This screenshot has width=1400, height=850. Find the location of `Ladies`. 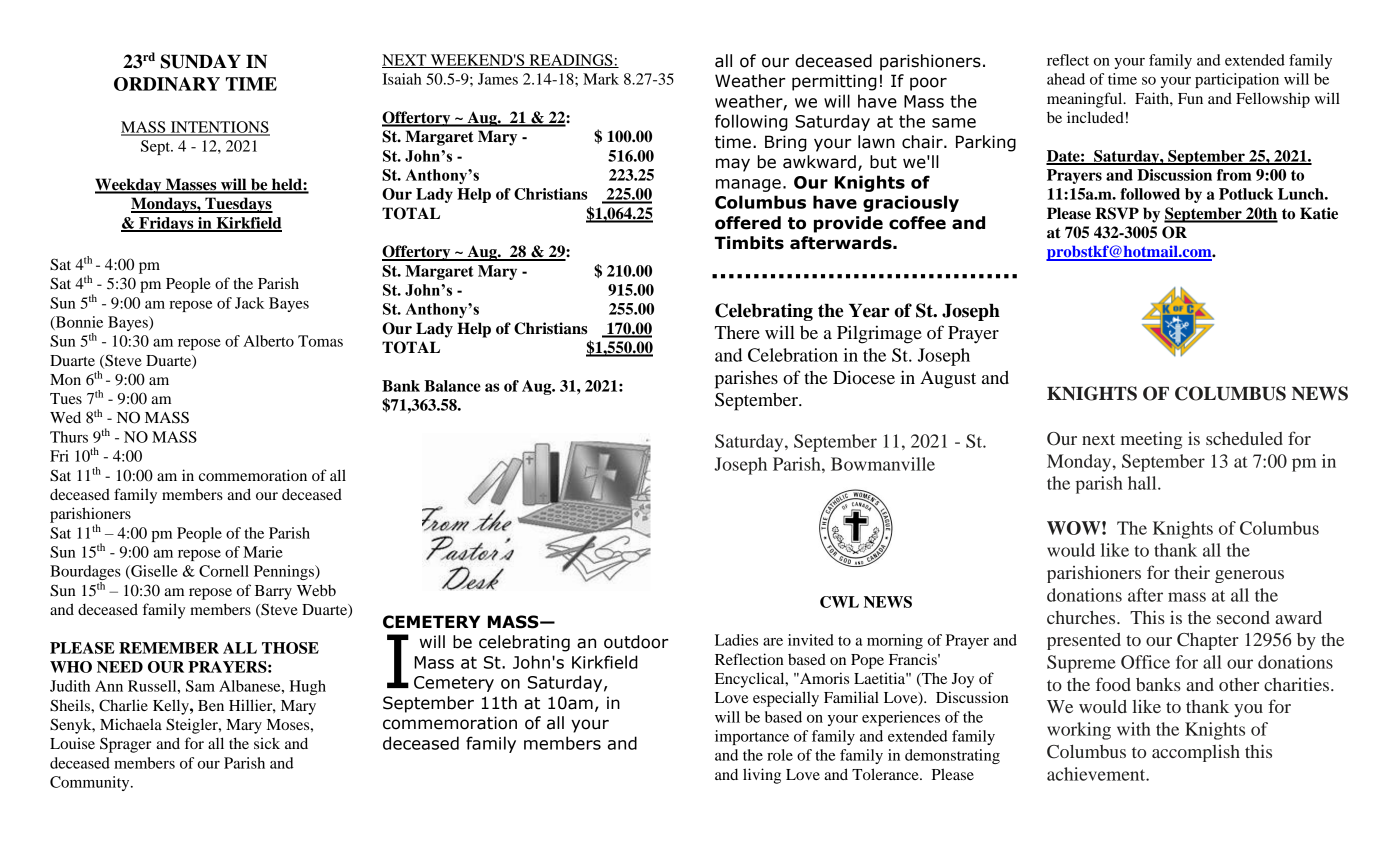

Ladies is located at coordinates (736, 640).
